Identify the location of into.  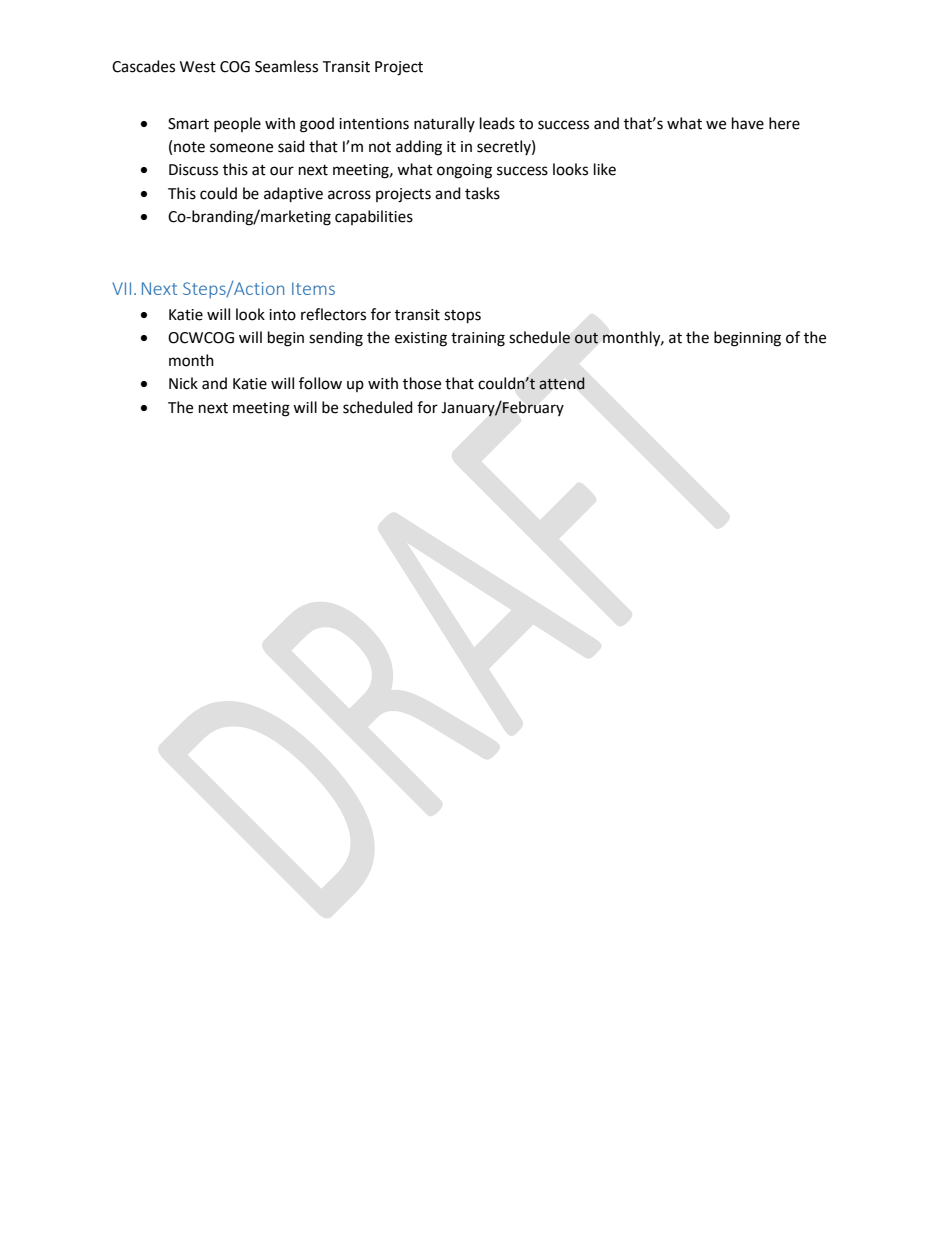
(282, 315).
